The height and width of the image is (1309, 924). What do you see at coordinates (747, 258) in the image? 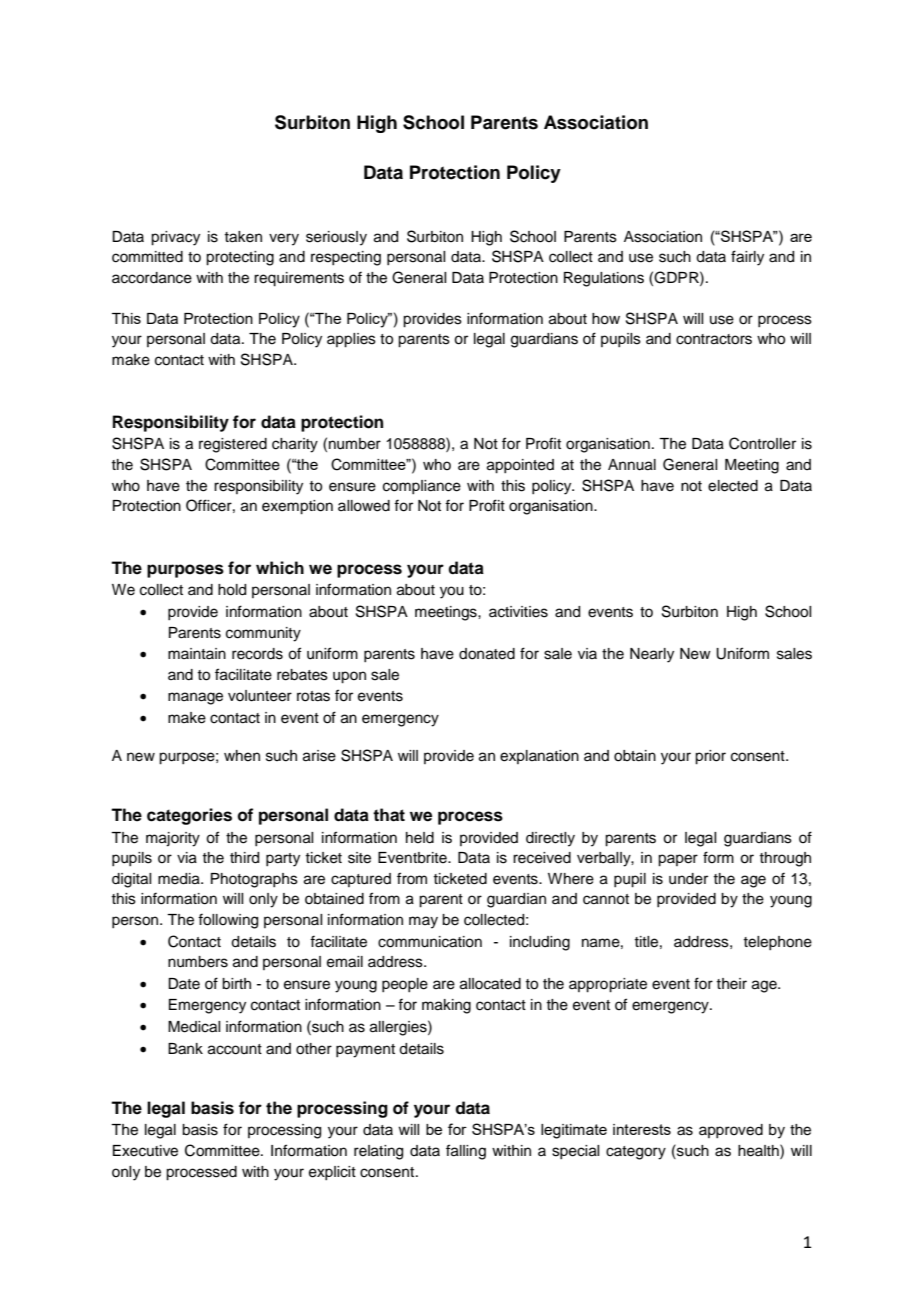
I see `fairly` at bounding box center [747, 258].
